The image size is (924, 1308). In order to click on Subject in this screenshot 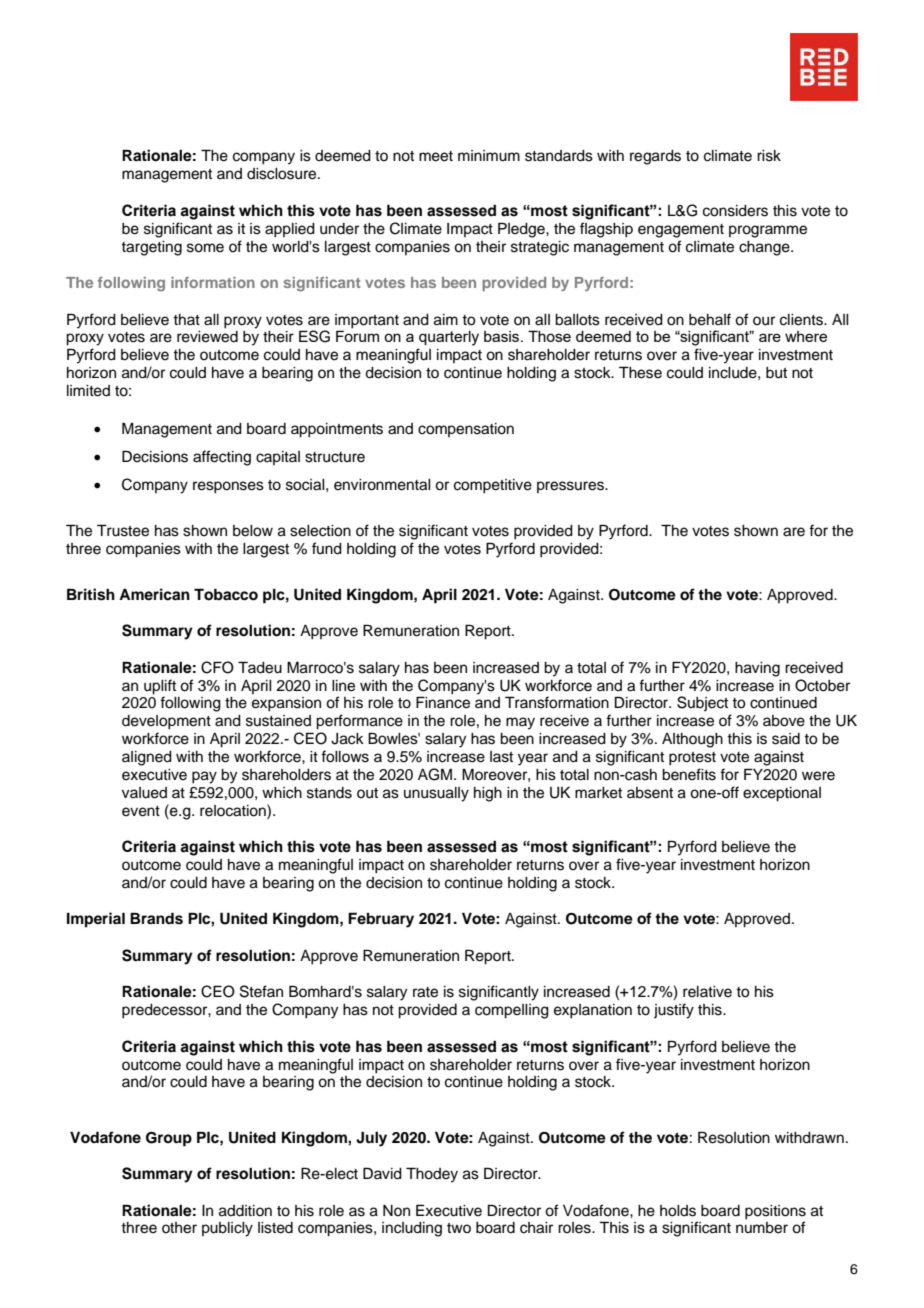, I will do `click(702, 703)`.
